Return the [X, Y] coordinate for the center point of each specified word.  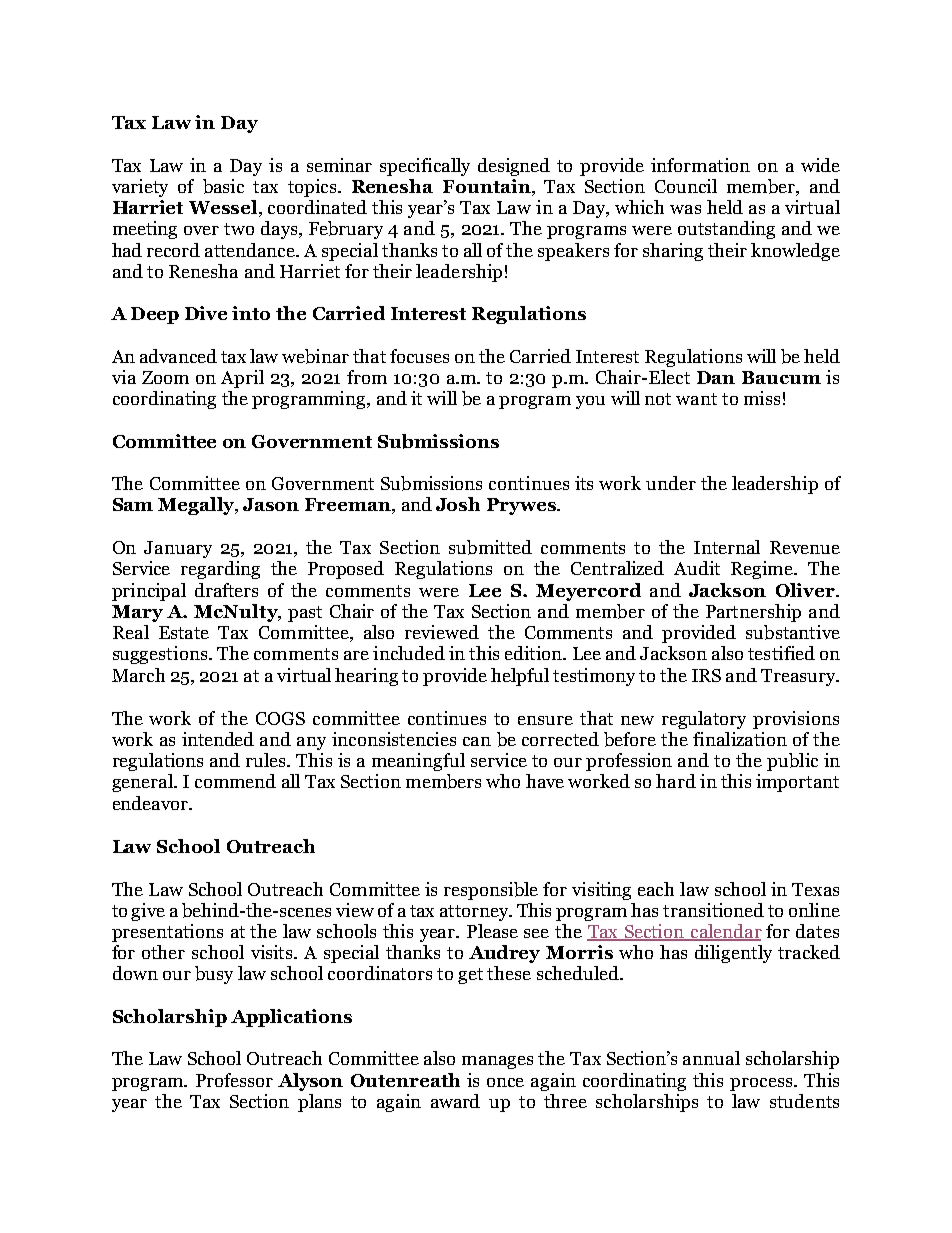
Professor [234, 1080]
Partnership [753, 613]
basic [223, 186]
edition [534, 653]
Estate [184, 632]
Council [686, 186]
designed [514, 167]
